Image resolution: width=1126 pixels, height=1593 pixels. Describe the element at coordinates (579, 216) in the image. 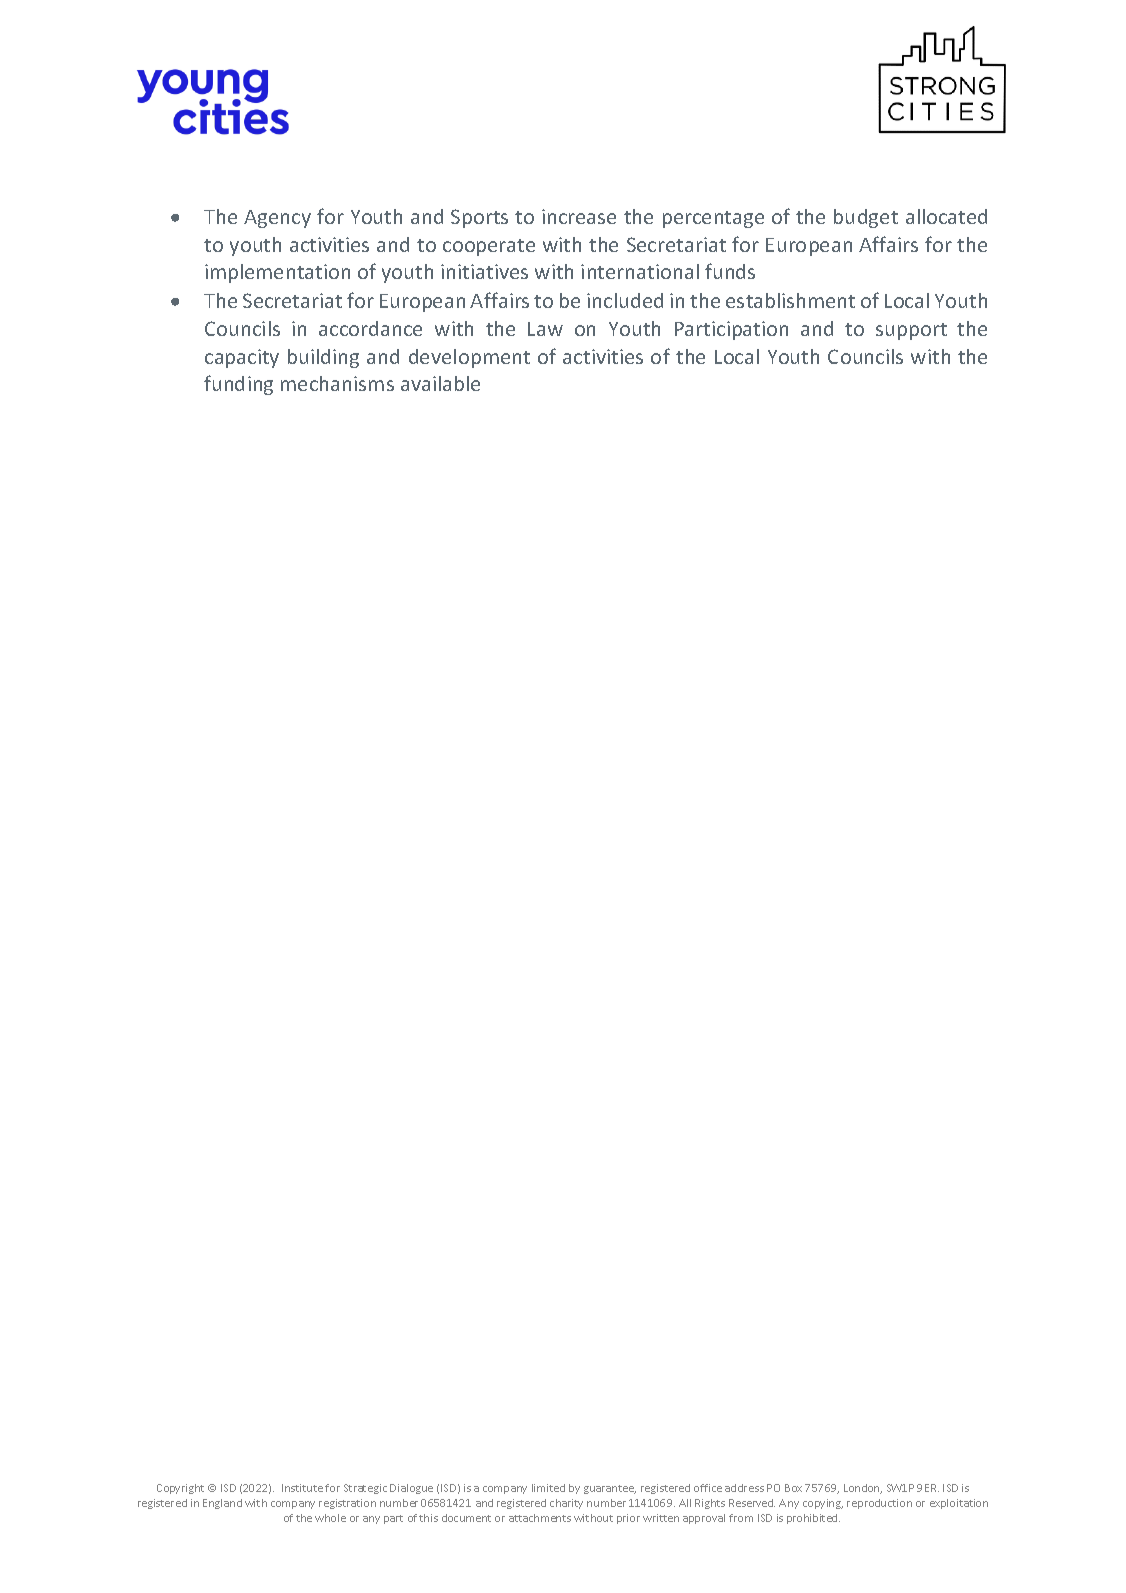

I see `increase` at that location.
